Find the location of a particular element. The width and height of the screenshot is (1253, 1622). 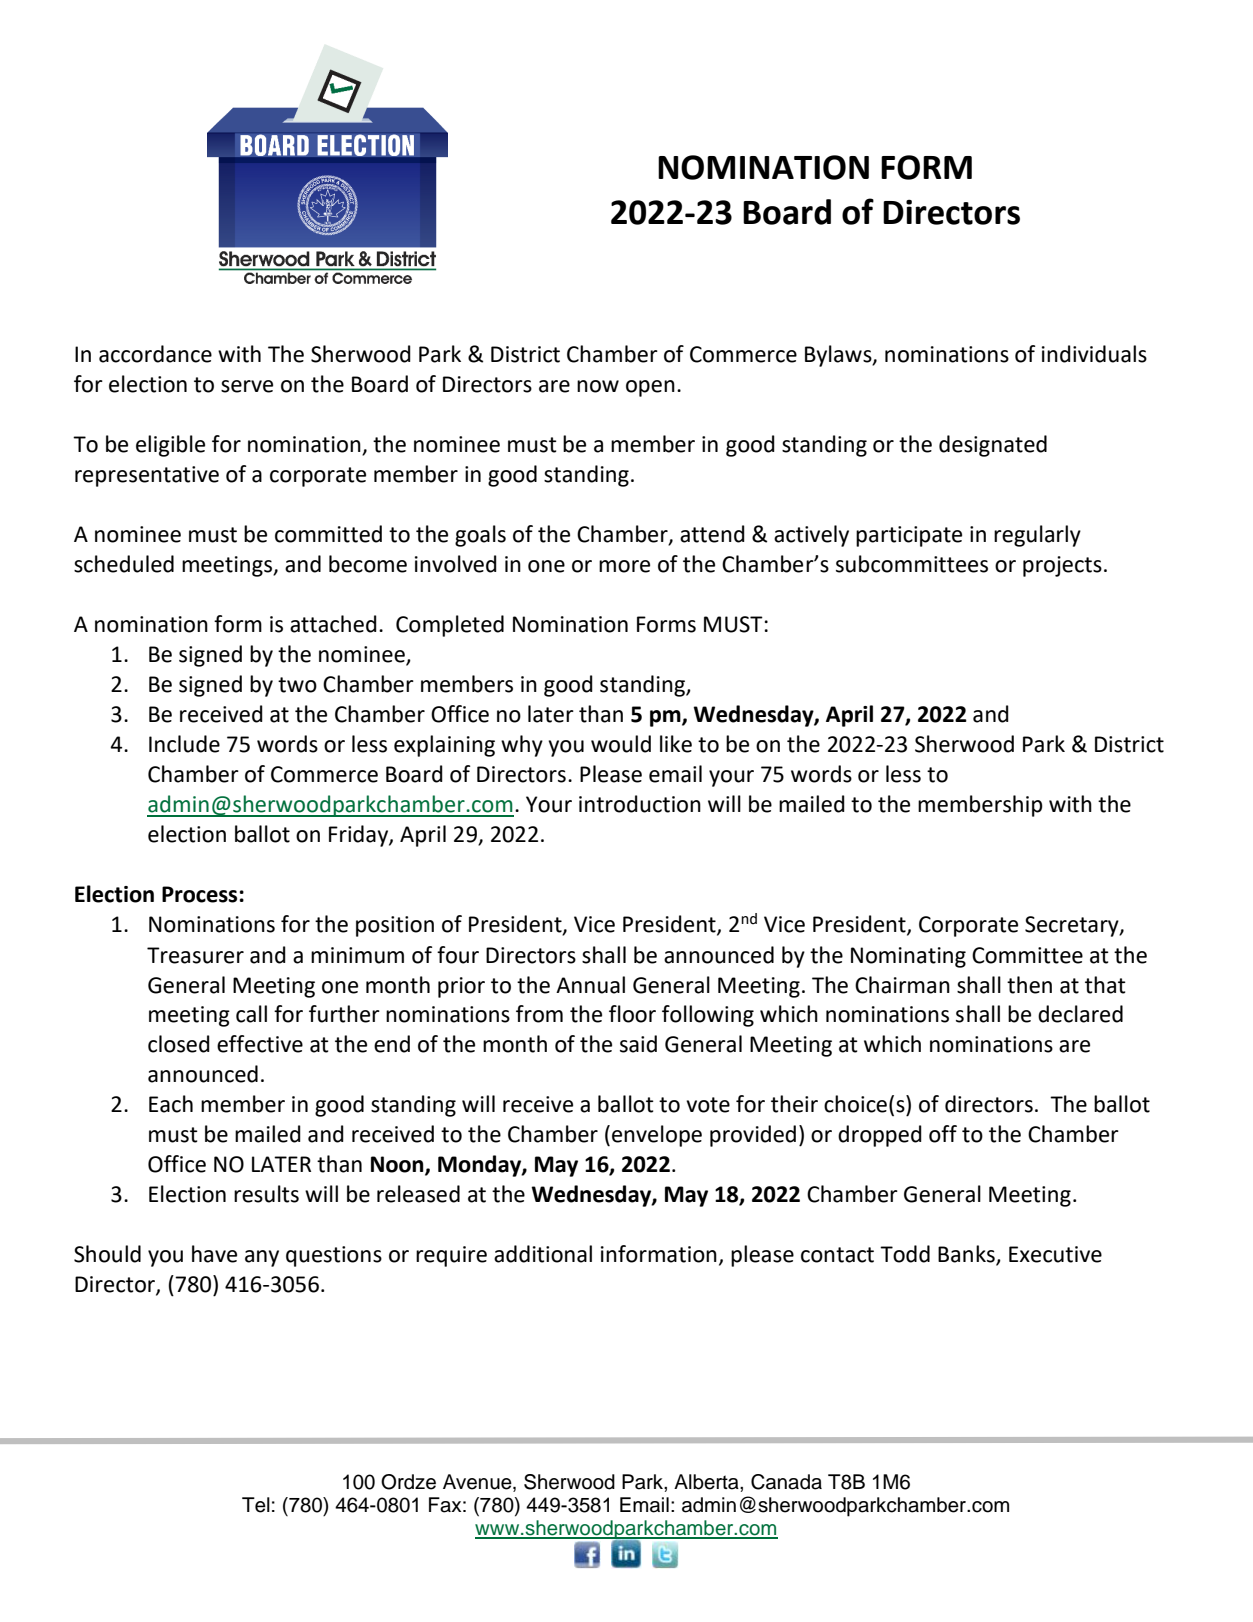

serve is located at coordinates (247, 386).
